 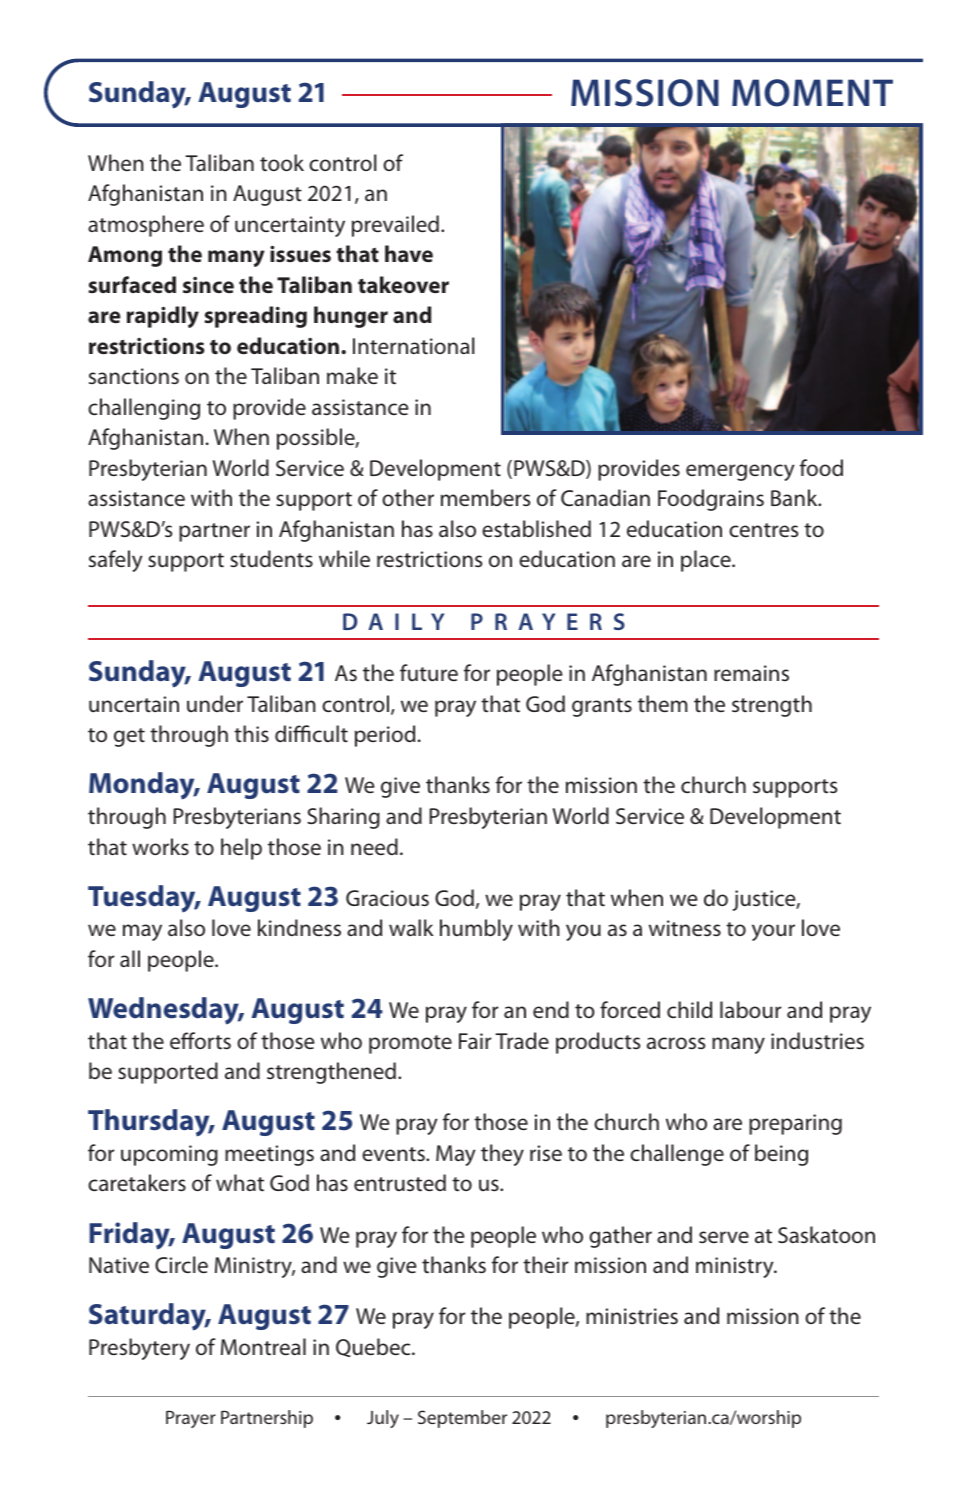 I want to click on September, so click(x=462, y=1419).
